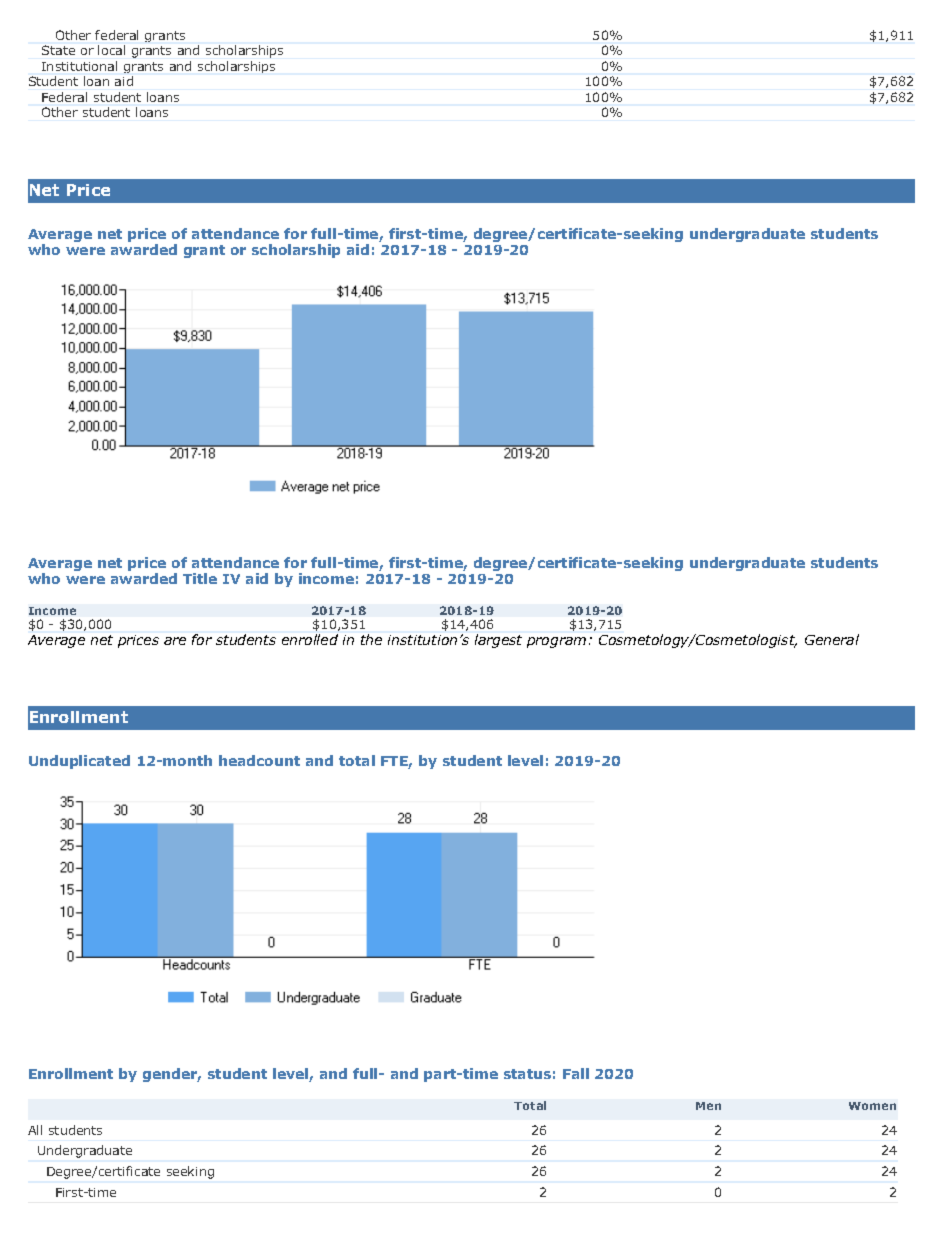 The height and width of the page is (1233, 952). What do you see at coordinates (556, 642) in the page?
I see `program` at bounding box center [556, 642].
